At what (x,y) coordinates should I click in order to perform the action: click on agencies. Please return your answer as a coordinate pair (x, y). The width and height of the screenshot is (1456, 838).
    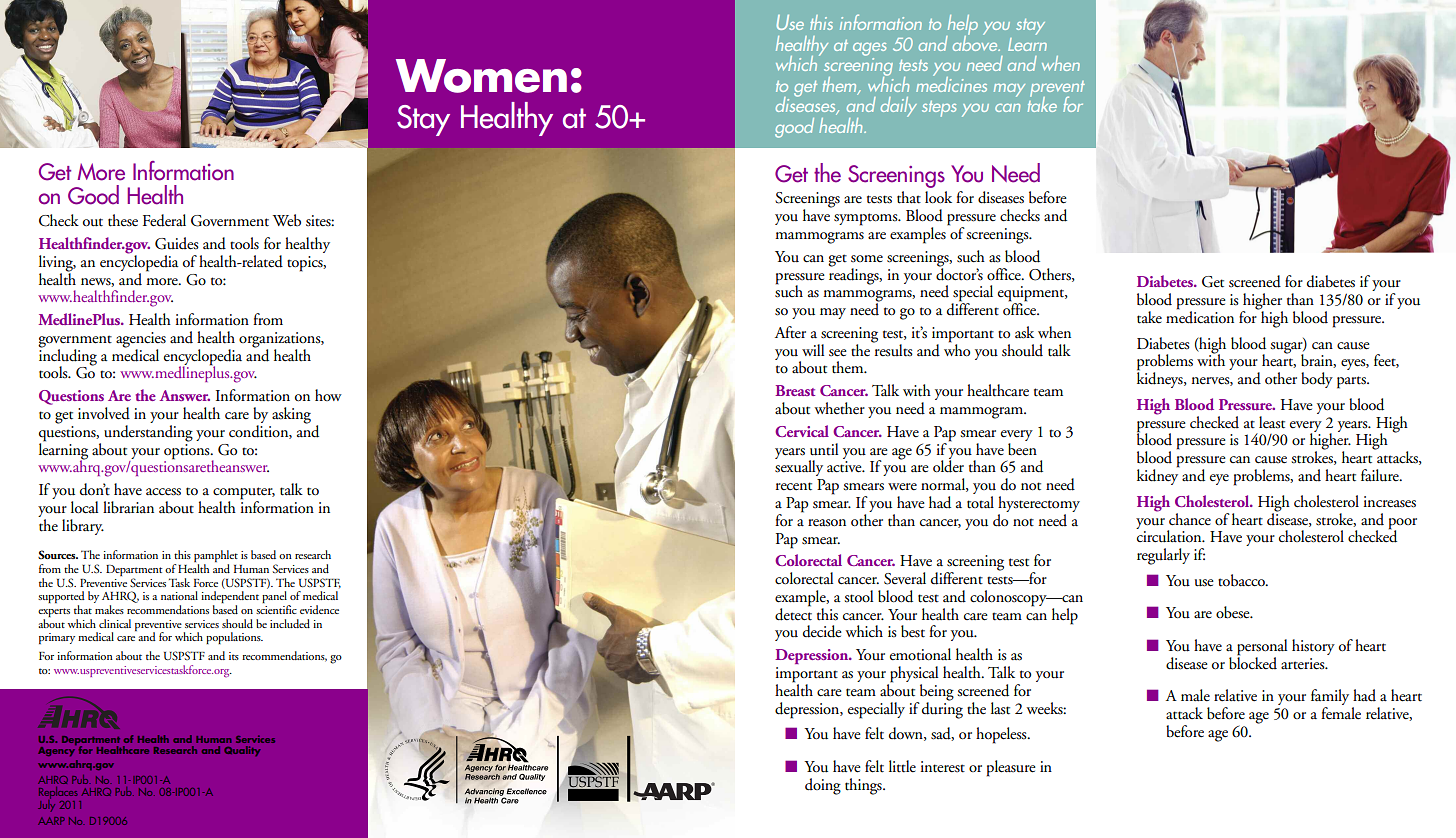
    Looking at the image, I should click on (141, 341).
